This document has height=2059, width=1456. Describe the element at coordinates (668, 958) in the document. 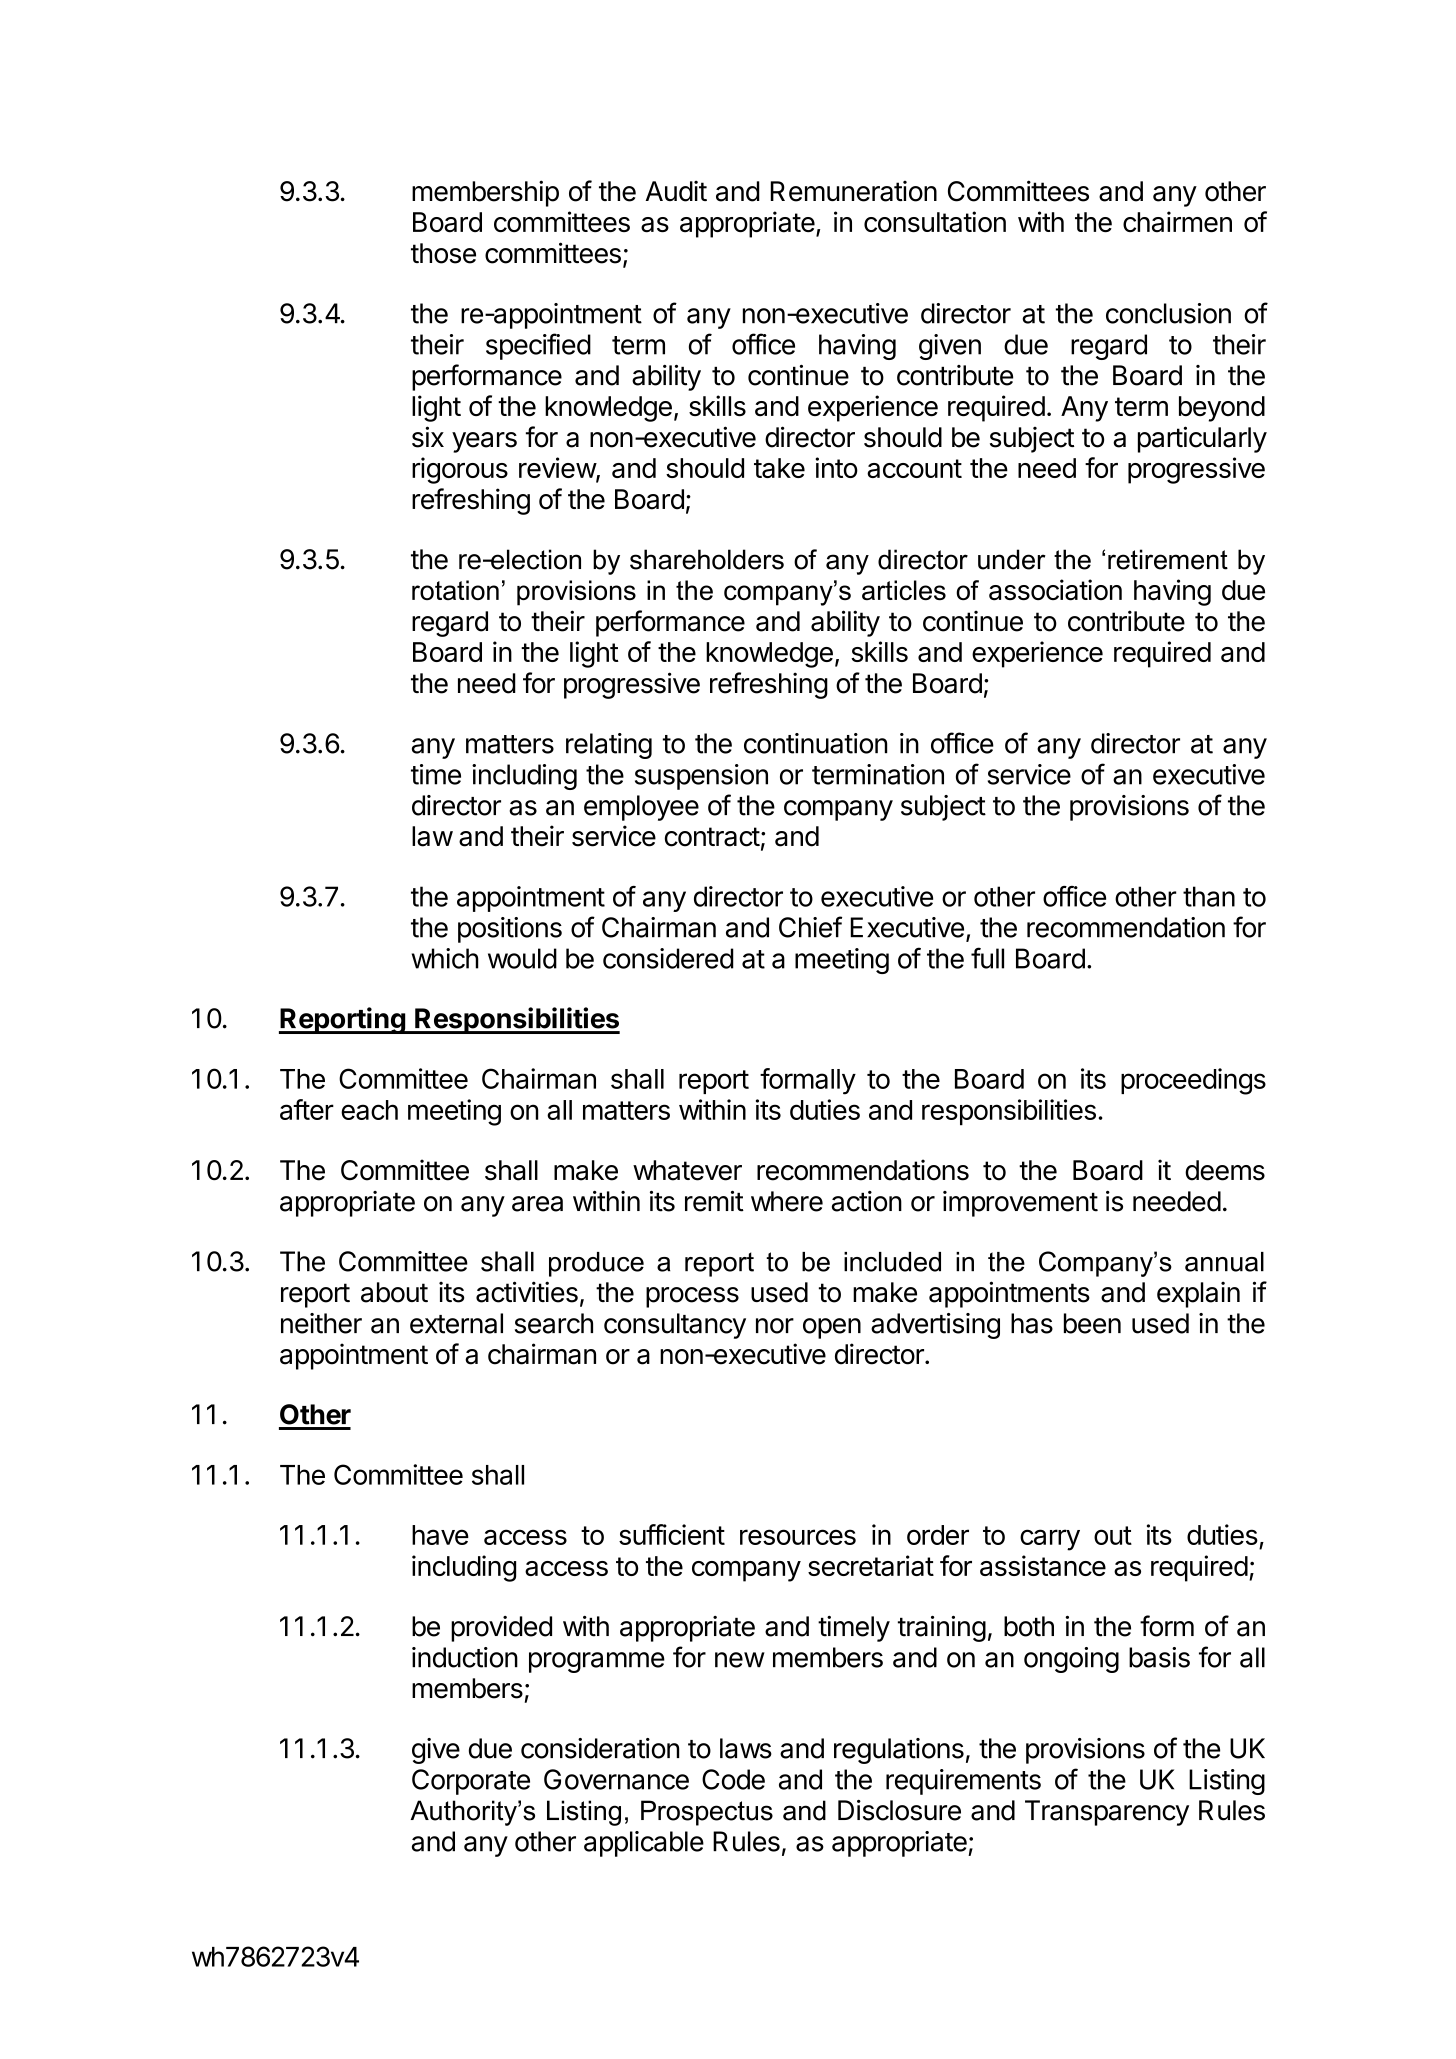

I see `considered` at that location.
